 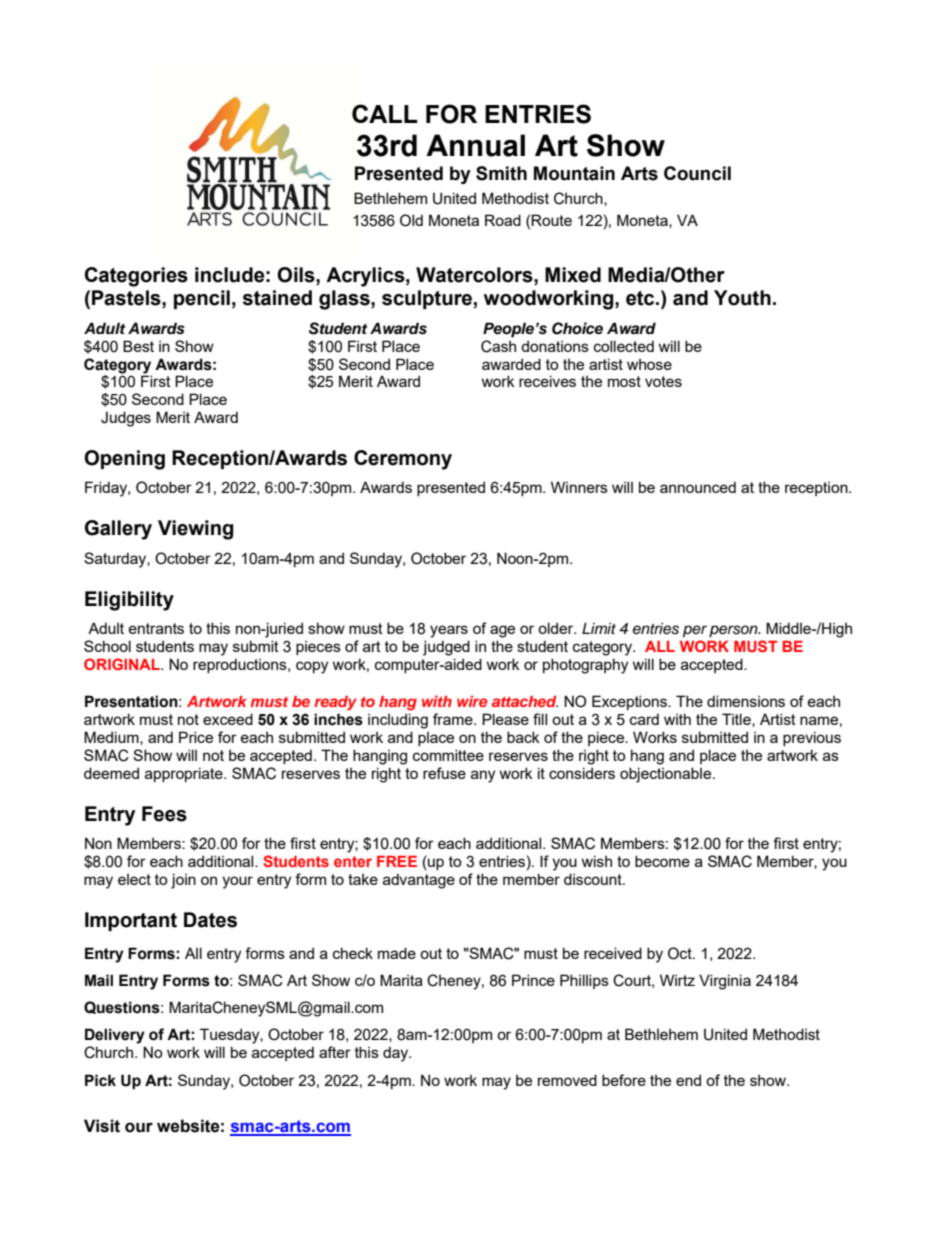 I want to click on Annual, so click(x=475, y=145).
